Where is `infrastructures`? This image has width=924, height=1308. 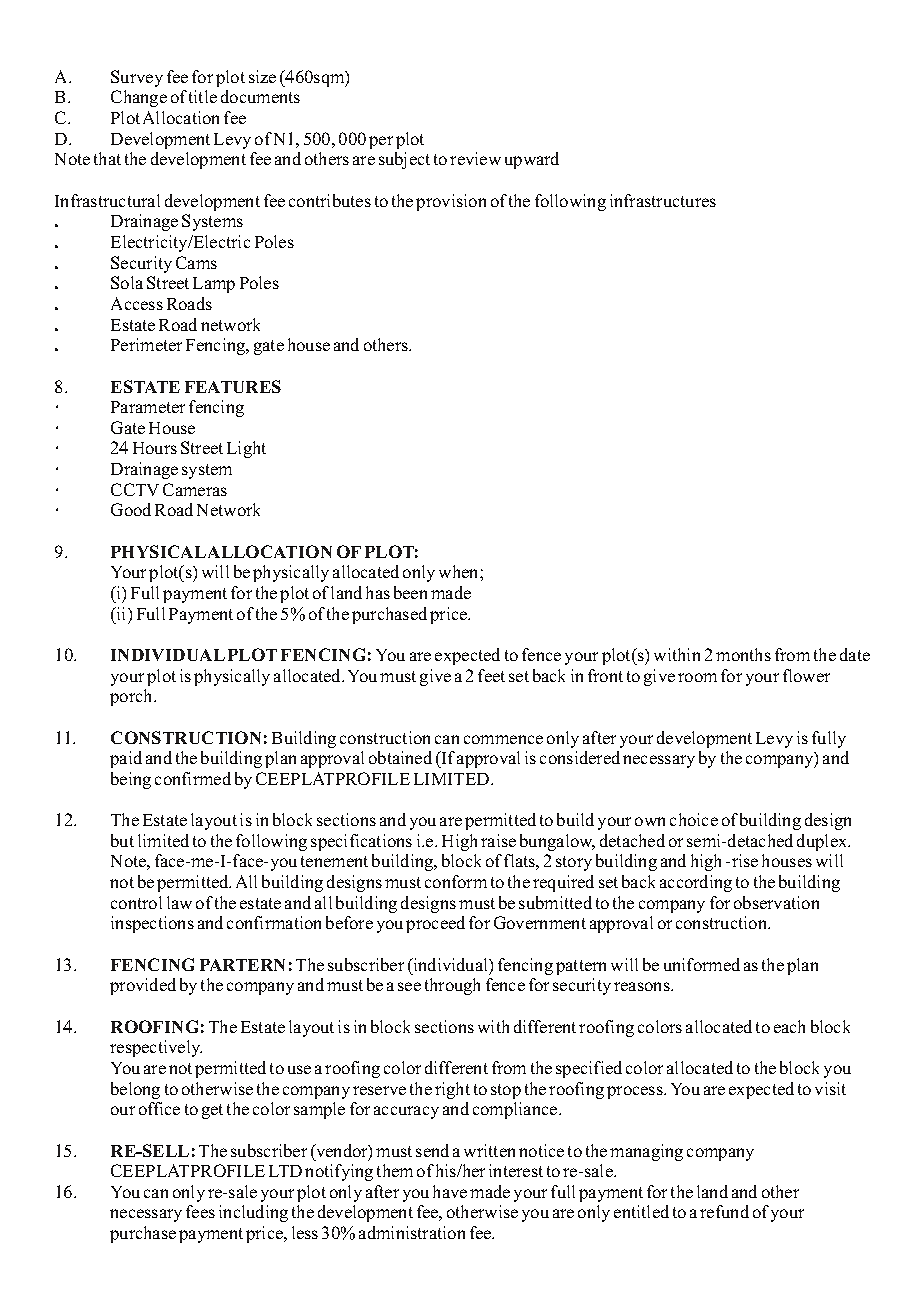
infrastructures is located at coordinates (663, 200).
